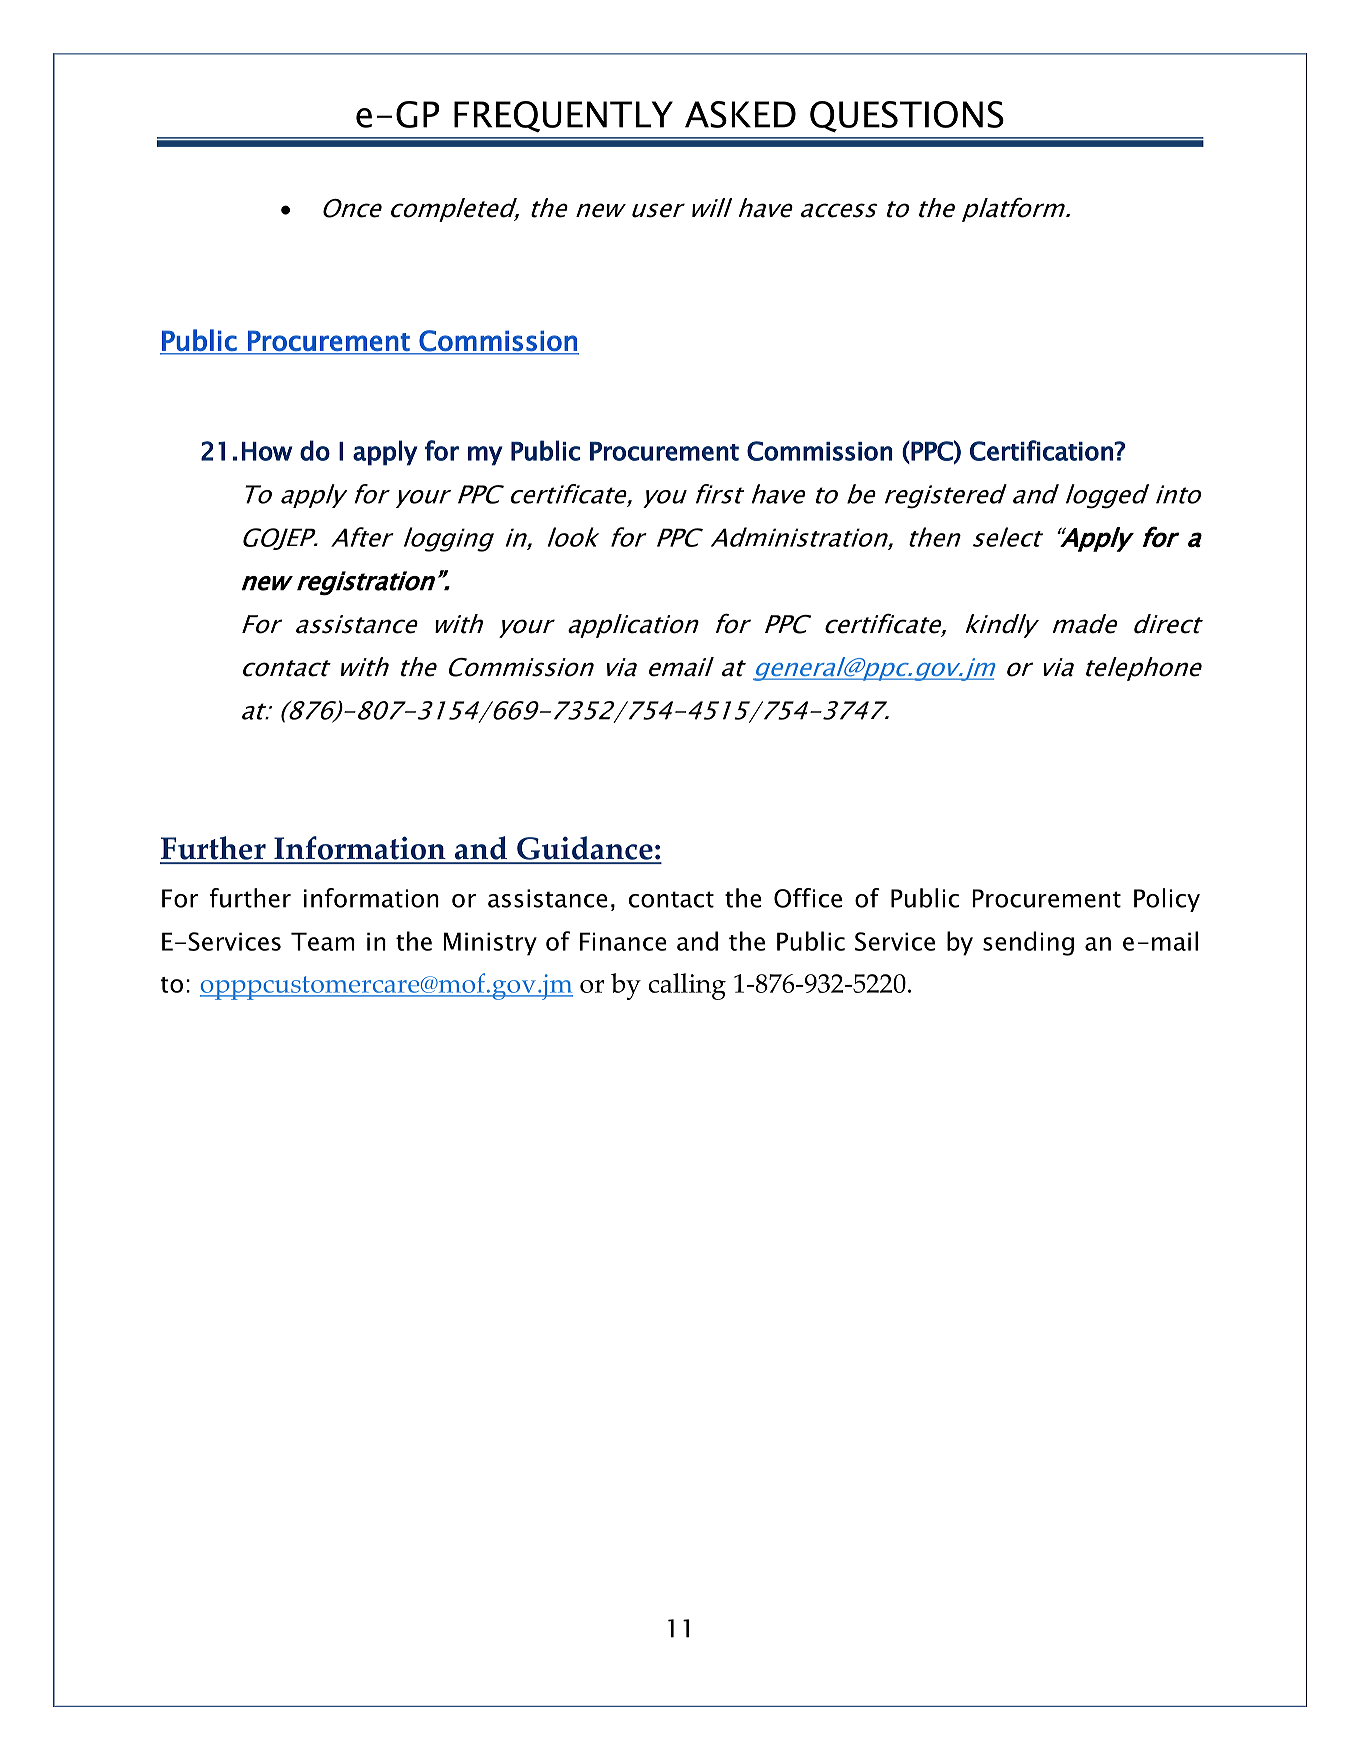 This image has height=1760, width=1360. I want to click on Policy, so click(1167, 900).
